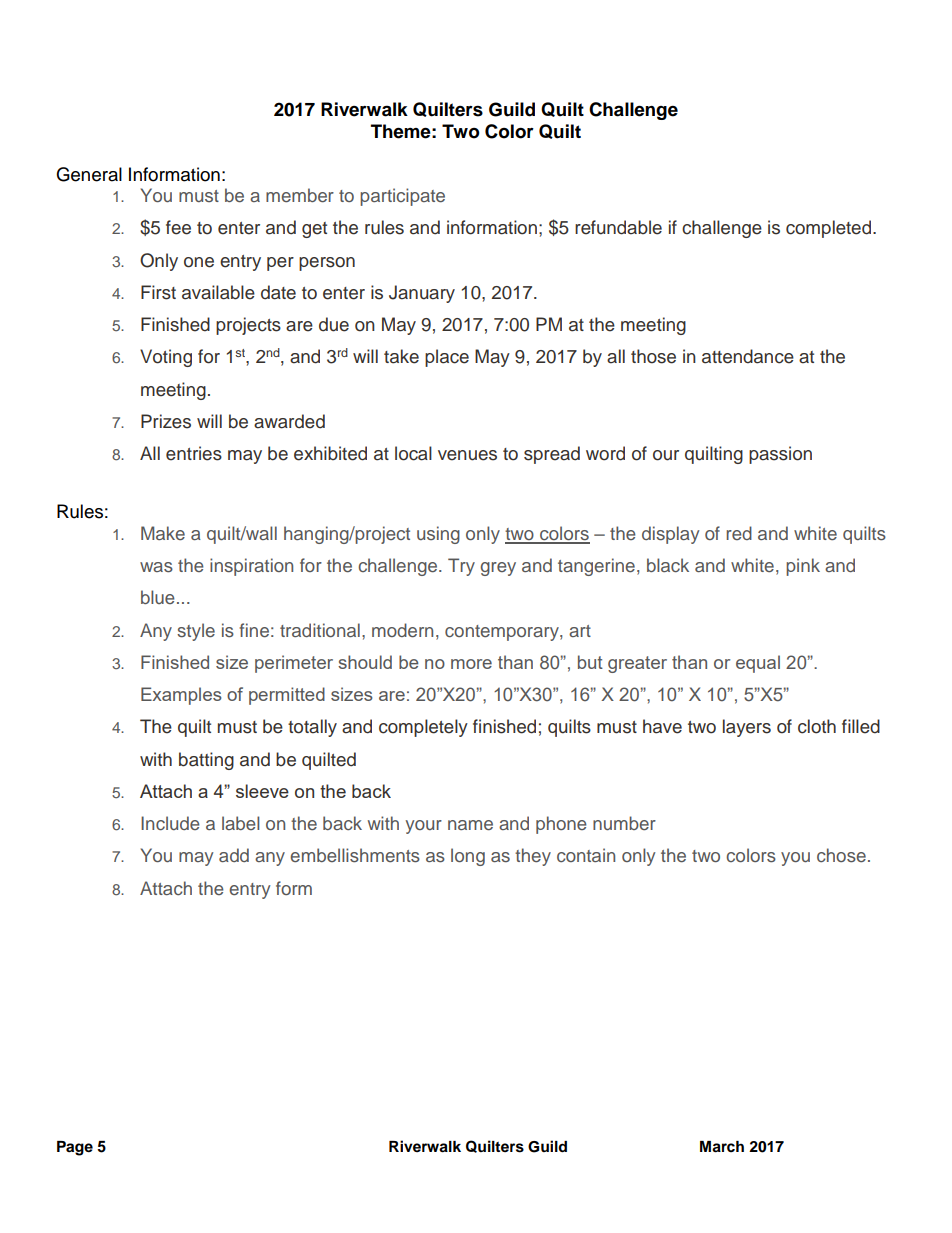 The image size is (952, 1233). Describe the element at coordinates (196, 632) in the screenshot. I see `style` at that location.
